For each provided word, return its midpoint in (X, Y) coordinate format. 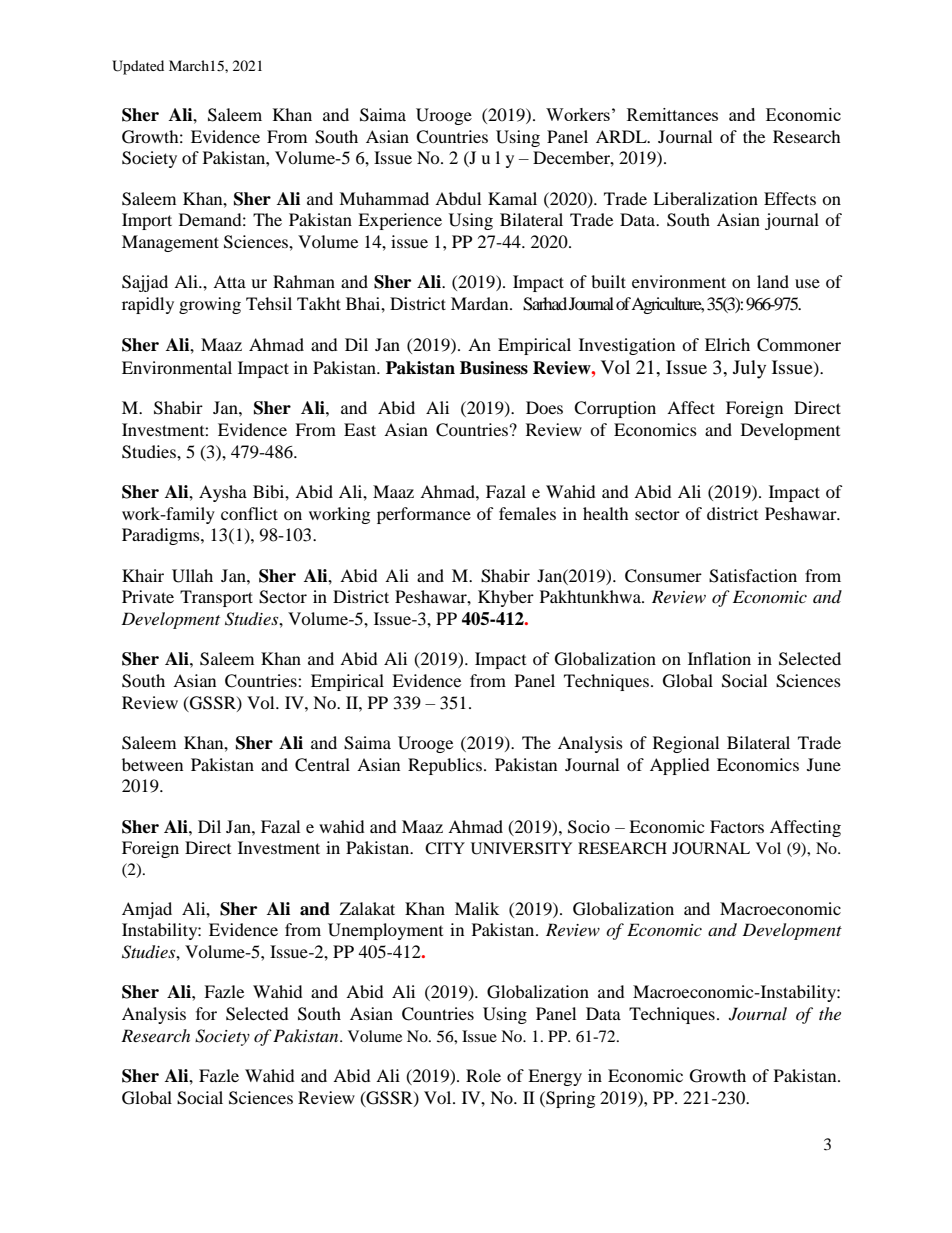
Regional (686, 744)
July (749, 369)
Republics (445, 766)
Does (544, 407)
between (152, 764)
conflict (249, 513)
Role (483, 1075)
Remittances (672, 114)
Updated (138, 67)
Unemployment (385, 931)
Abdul (458, 198)
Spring (569, 1099)
